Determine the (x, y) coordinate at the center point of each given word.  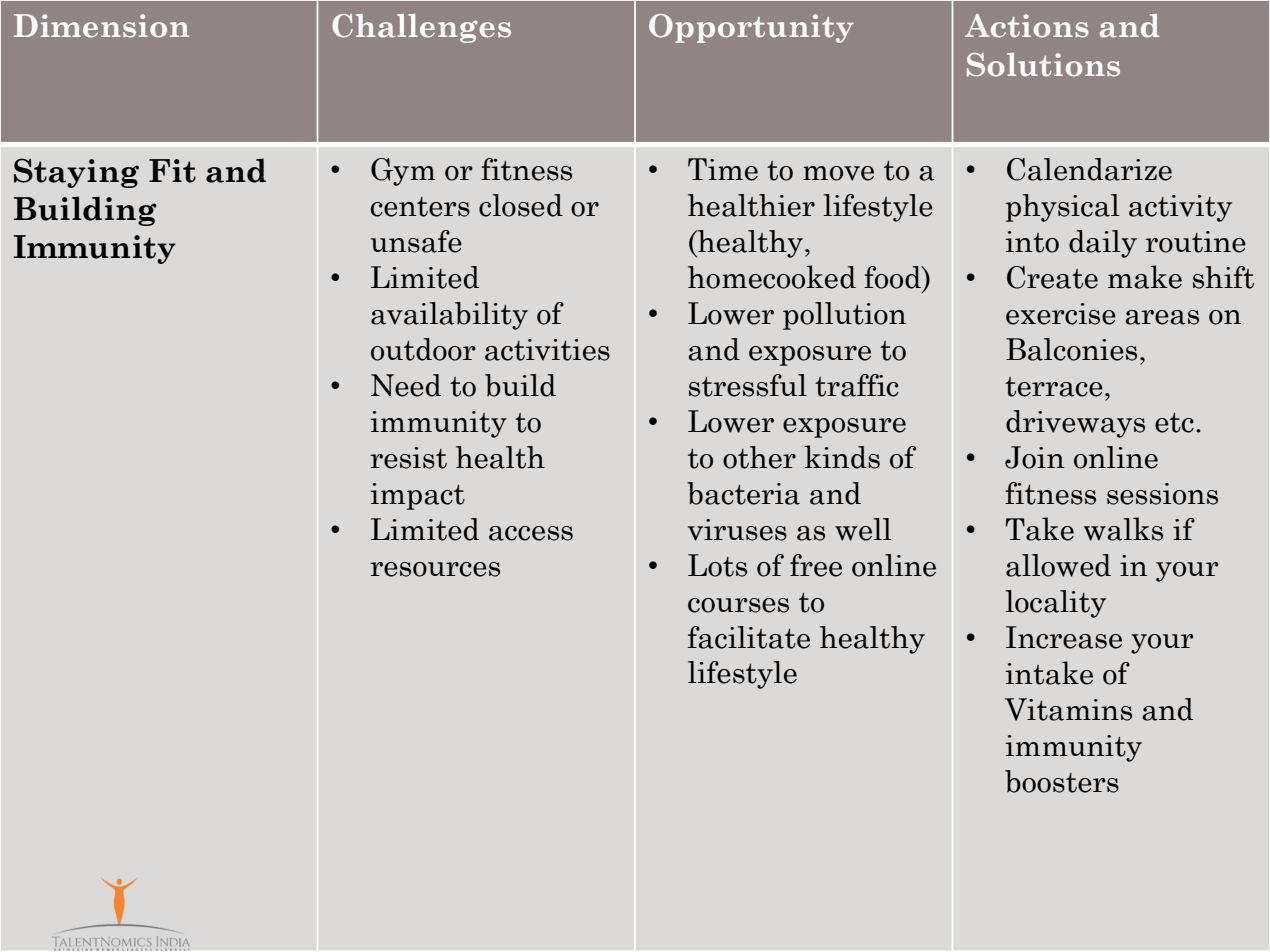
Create (1052, 277)
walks (1123, 529)
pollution (844, 316)
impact (417, 496)
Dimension (101, 26)
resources (435, 569)
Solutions (1043, 65)
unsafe (416, 241)
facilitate (749, 637)
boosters (1062, 781)
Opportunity (751, 28)
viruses (737, 530)
